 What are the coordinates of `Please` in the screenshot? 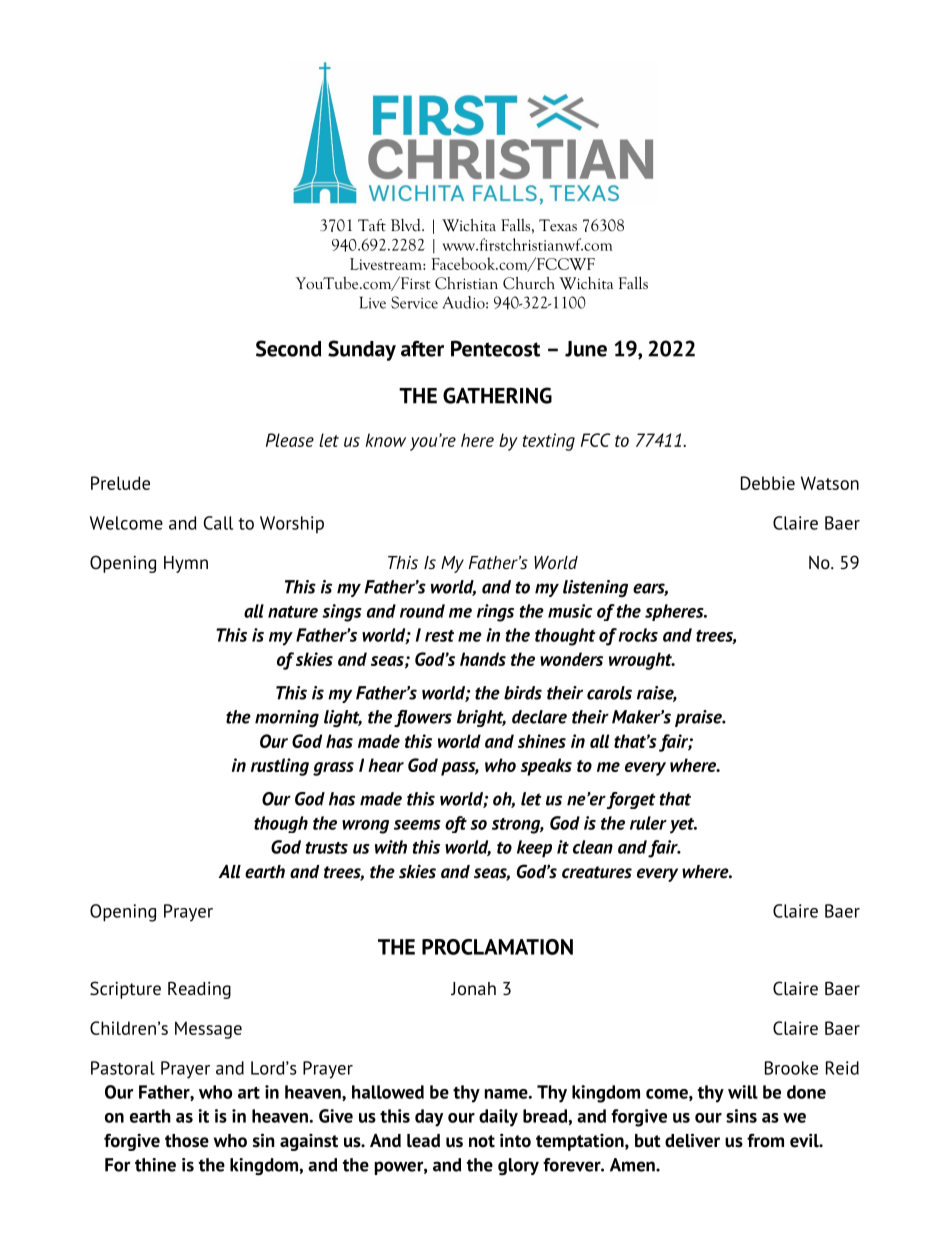 It's located at (290, 440).
